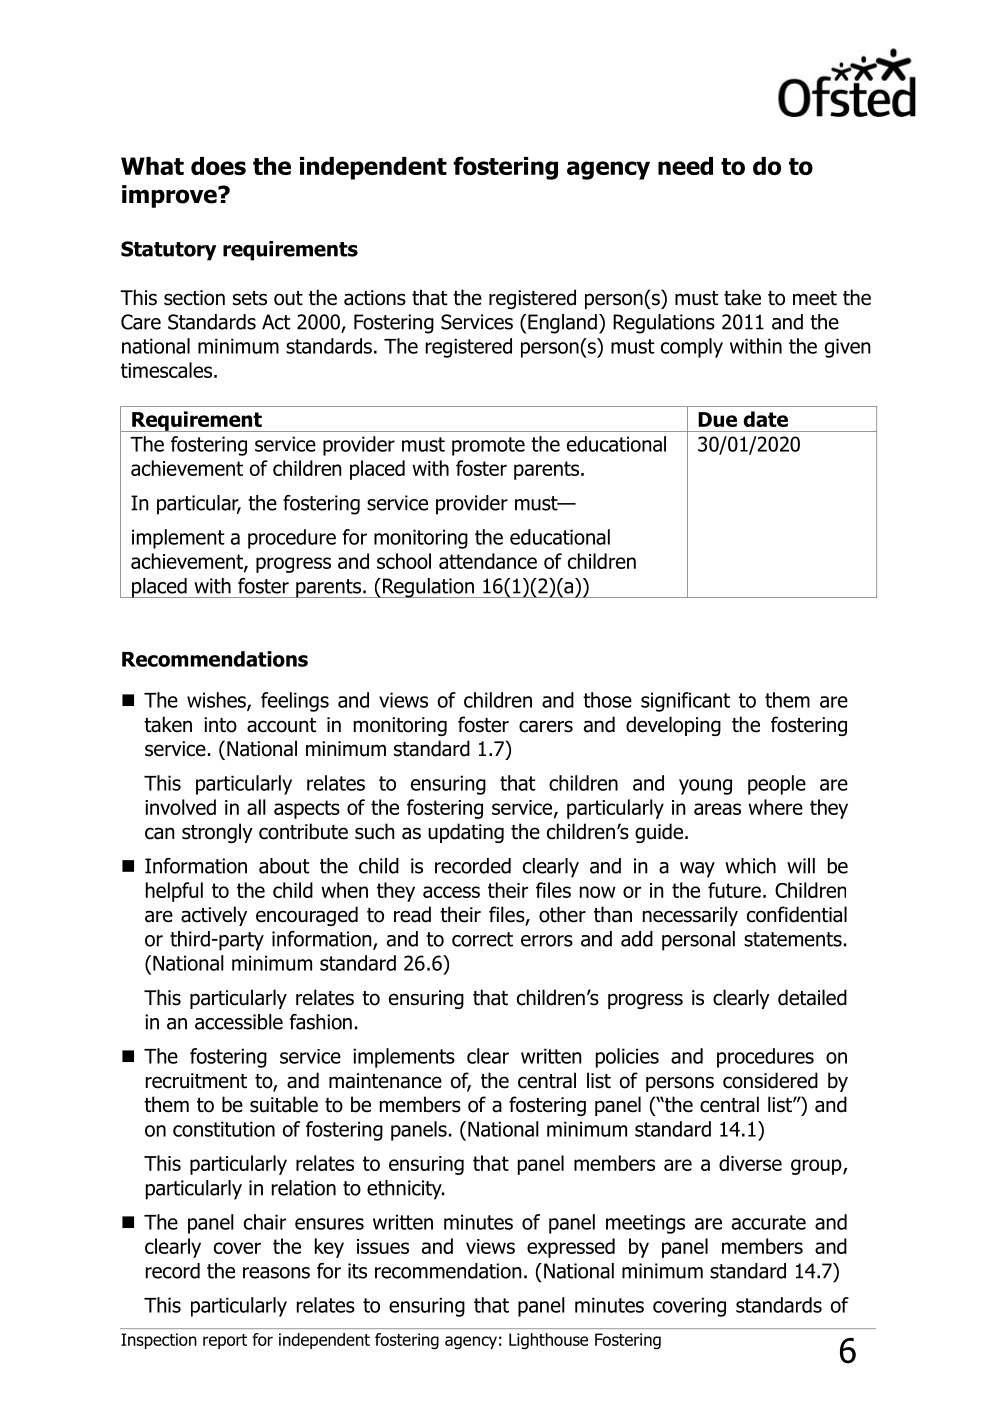 The height and width of the document is (1412, 998). I want to click on into, so click(220, 725).
